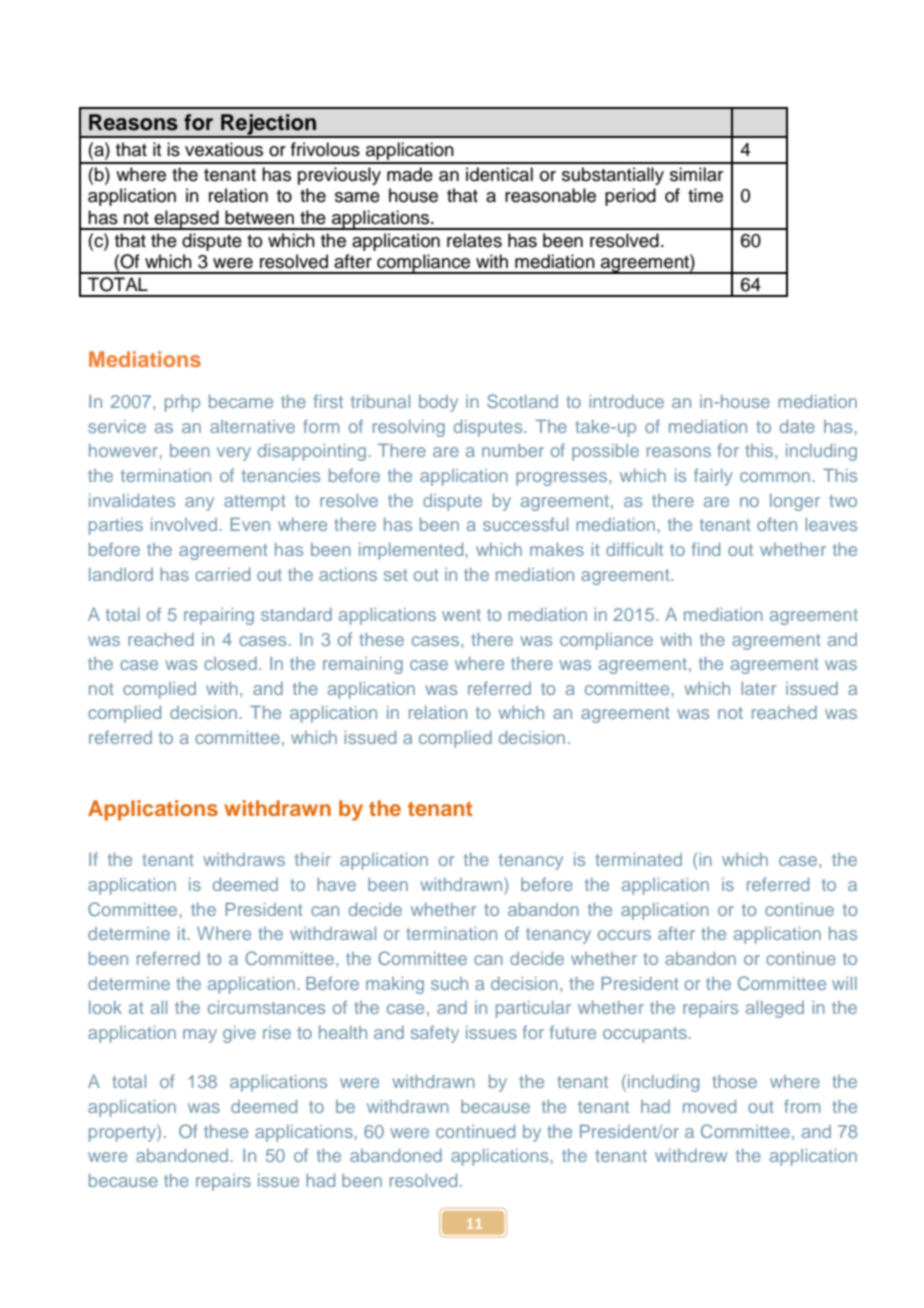 The width and height of the screenshot is (924, 1308). What do you see at coordinates (499, 174) in the screenshot?
I see `identical` at bounding box center [499, 174].
